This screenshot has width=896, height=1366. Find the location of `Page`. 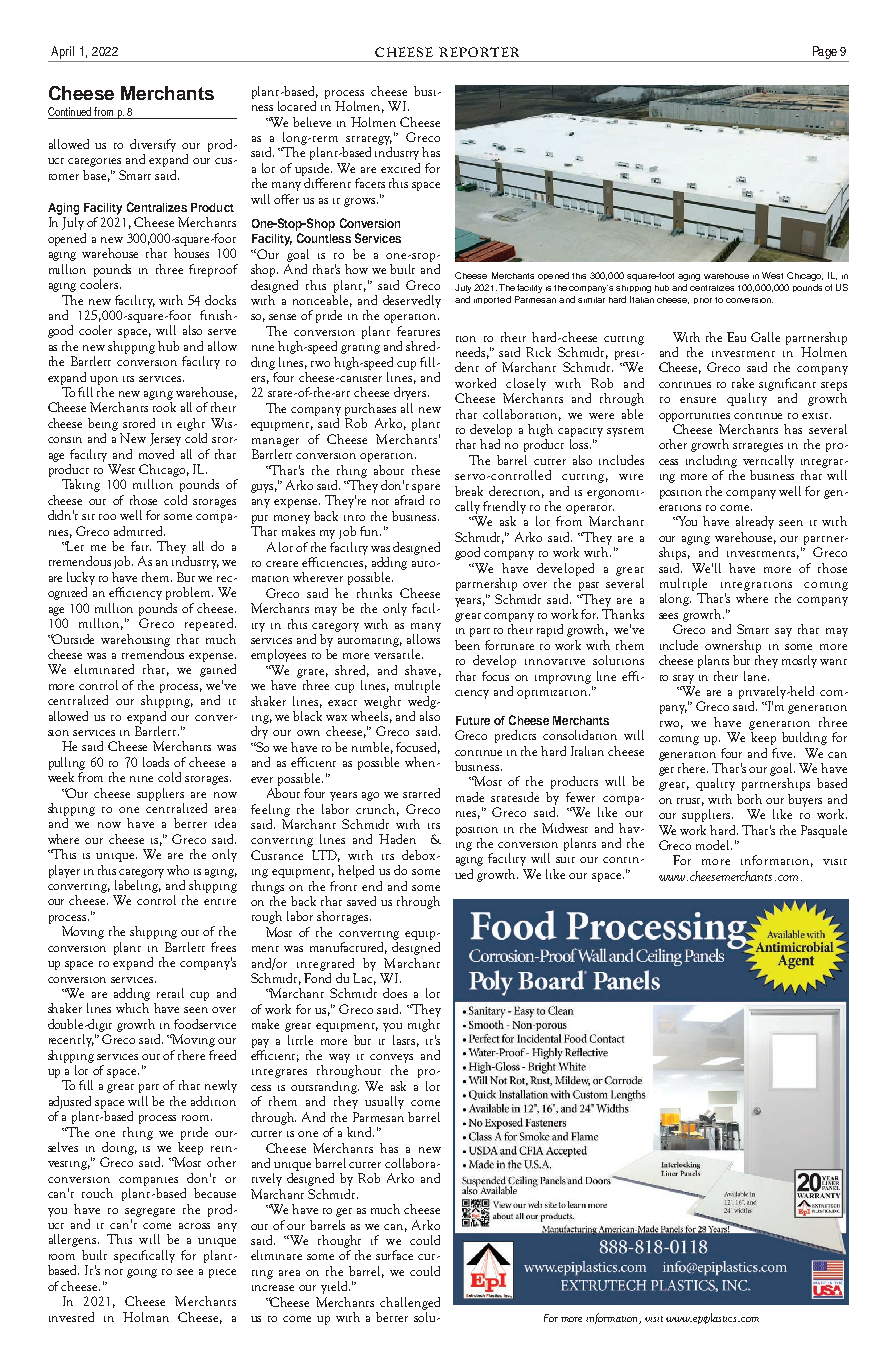

Page is located at coordinates (824, 54).
